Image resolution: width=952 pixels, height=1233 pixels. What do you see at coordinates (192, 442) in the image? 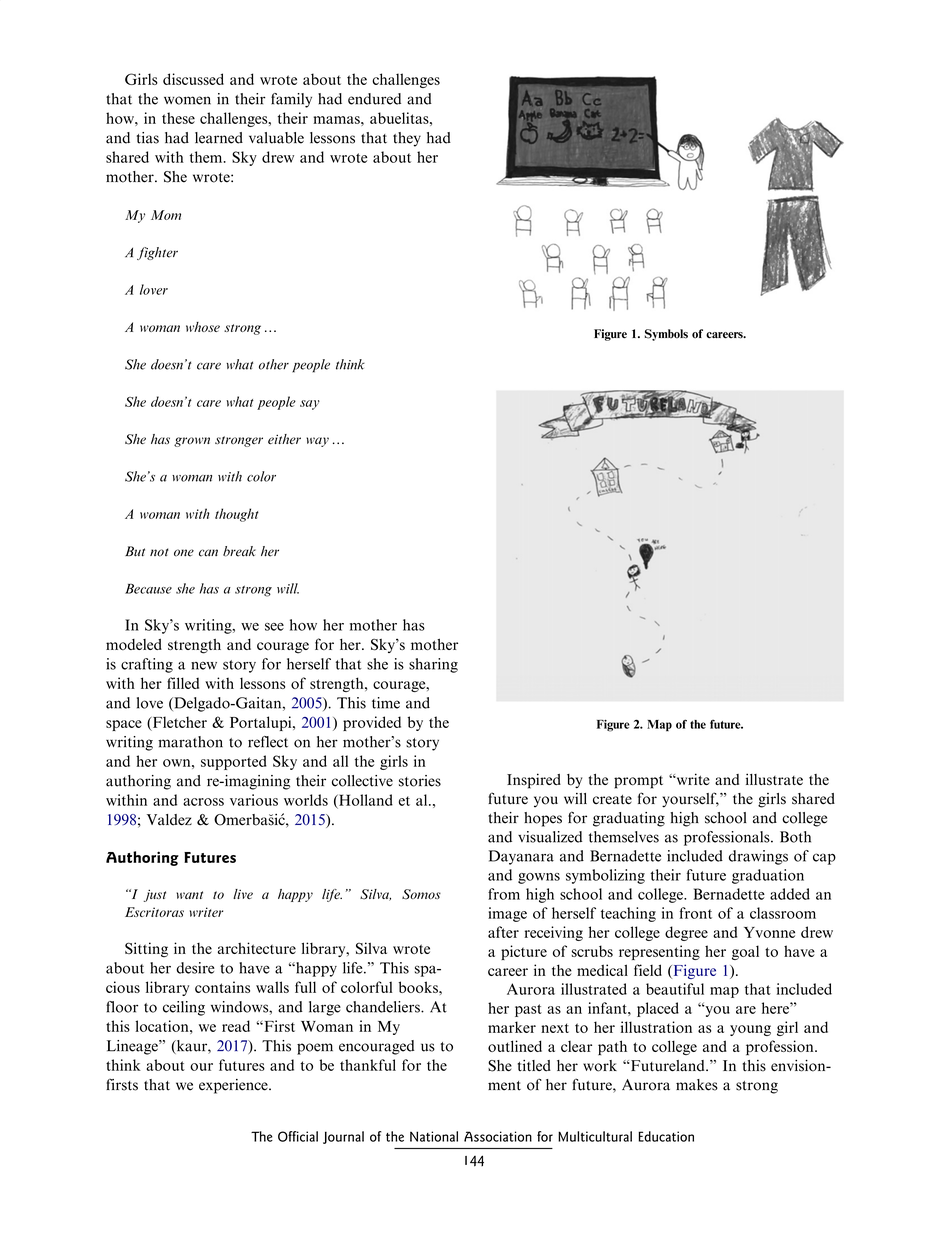
I see `grown` at bounding box center [192, 442].
